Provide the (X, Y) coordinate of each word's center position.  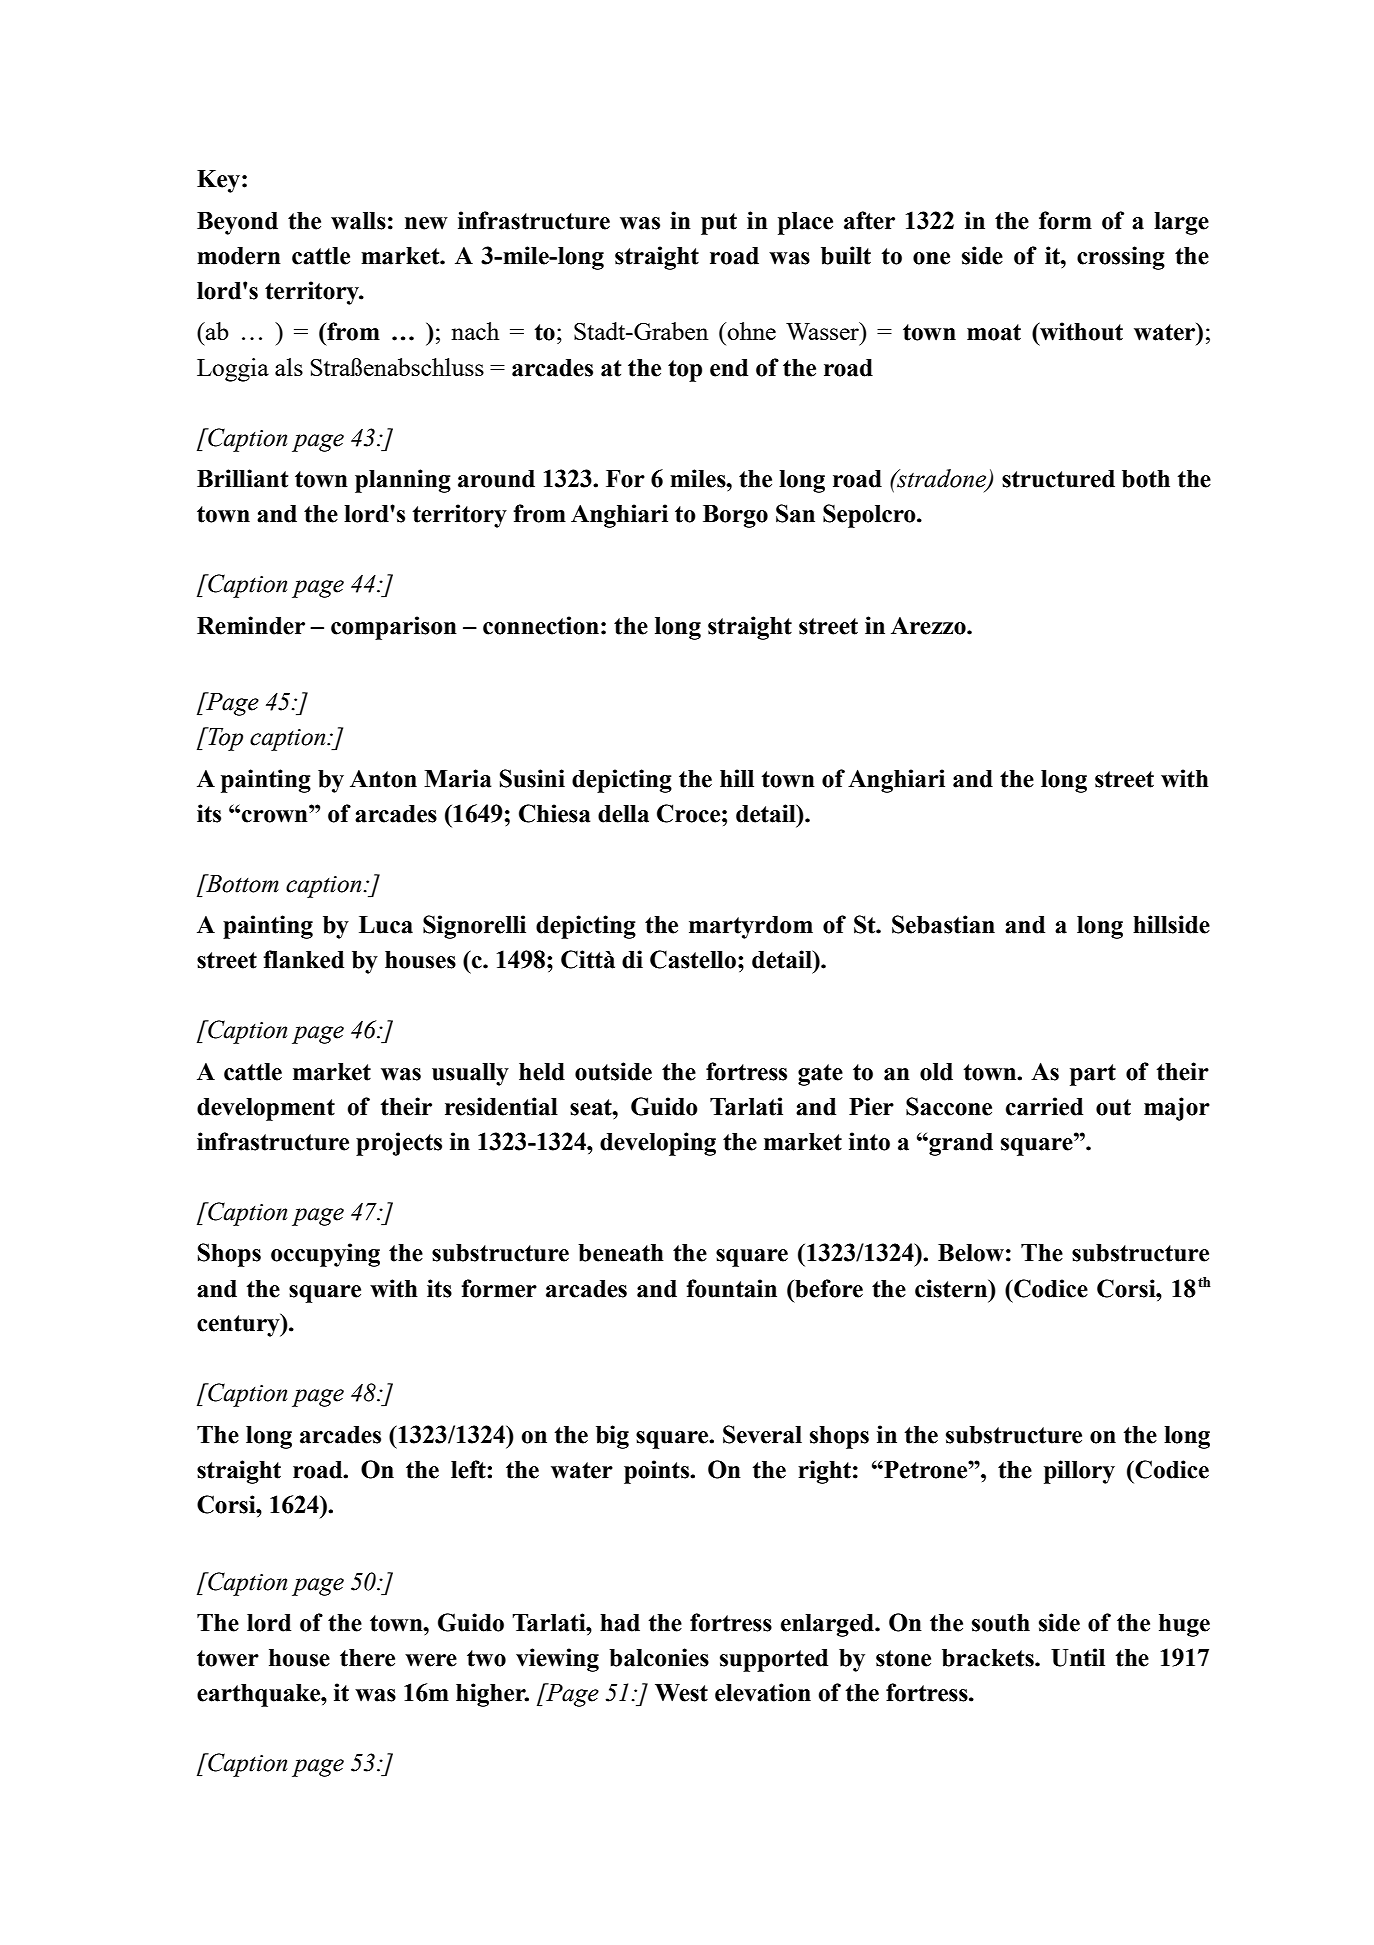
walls (358, 221)
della (623, 814)
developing (658, 1144)
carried (1044, 1106)
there (367, 1658)
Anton (383, 779)
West (681, 1693)
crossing (1121, 258)
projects (399, 1144)
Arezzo (929, 626)
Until (1078, 1657)
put (719, 224)
